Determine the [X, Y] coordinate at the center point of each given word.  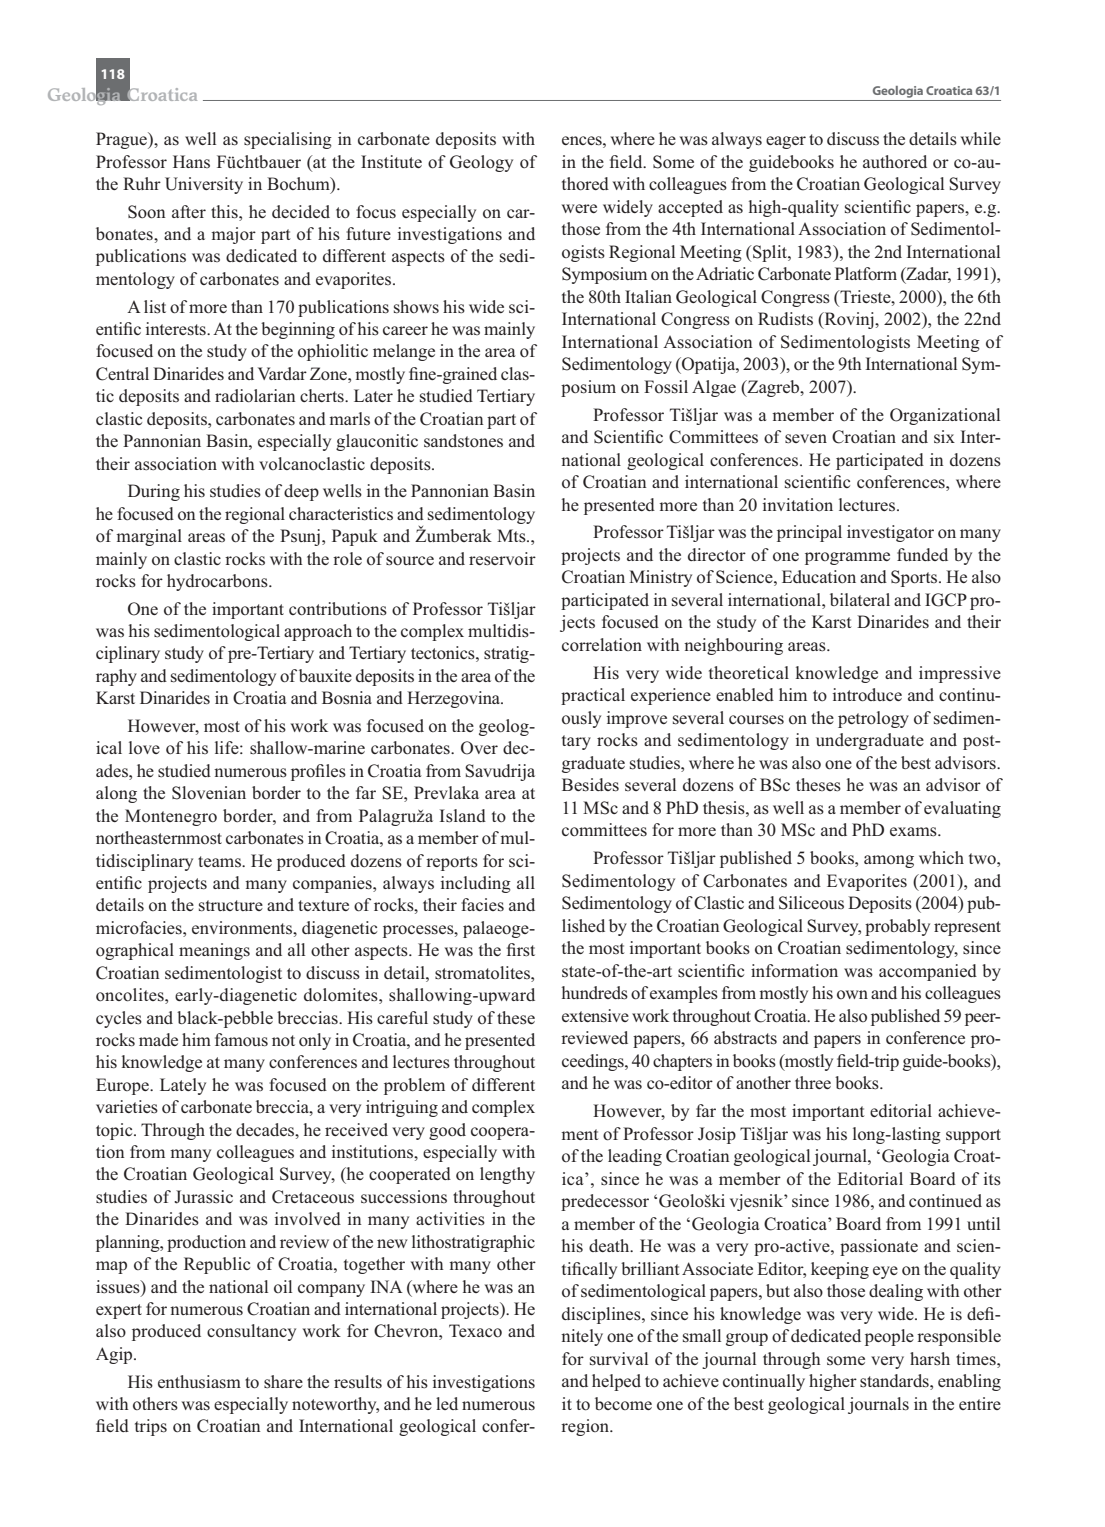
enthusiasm [199, 1382]
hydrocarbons [218, 582]
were [579, 208]
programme [847, 558]
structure [231, 906]
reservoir [502, 559]
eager [786, 142]
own [852, 994]
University [204, 185]
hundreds [595, 993]
